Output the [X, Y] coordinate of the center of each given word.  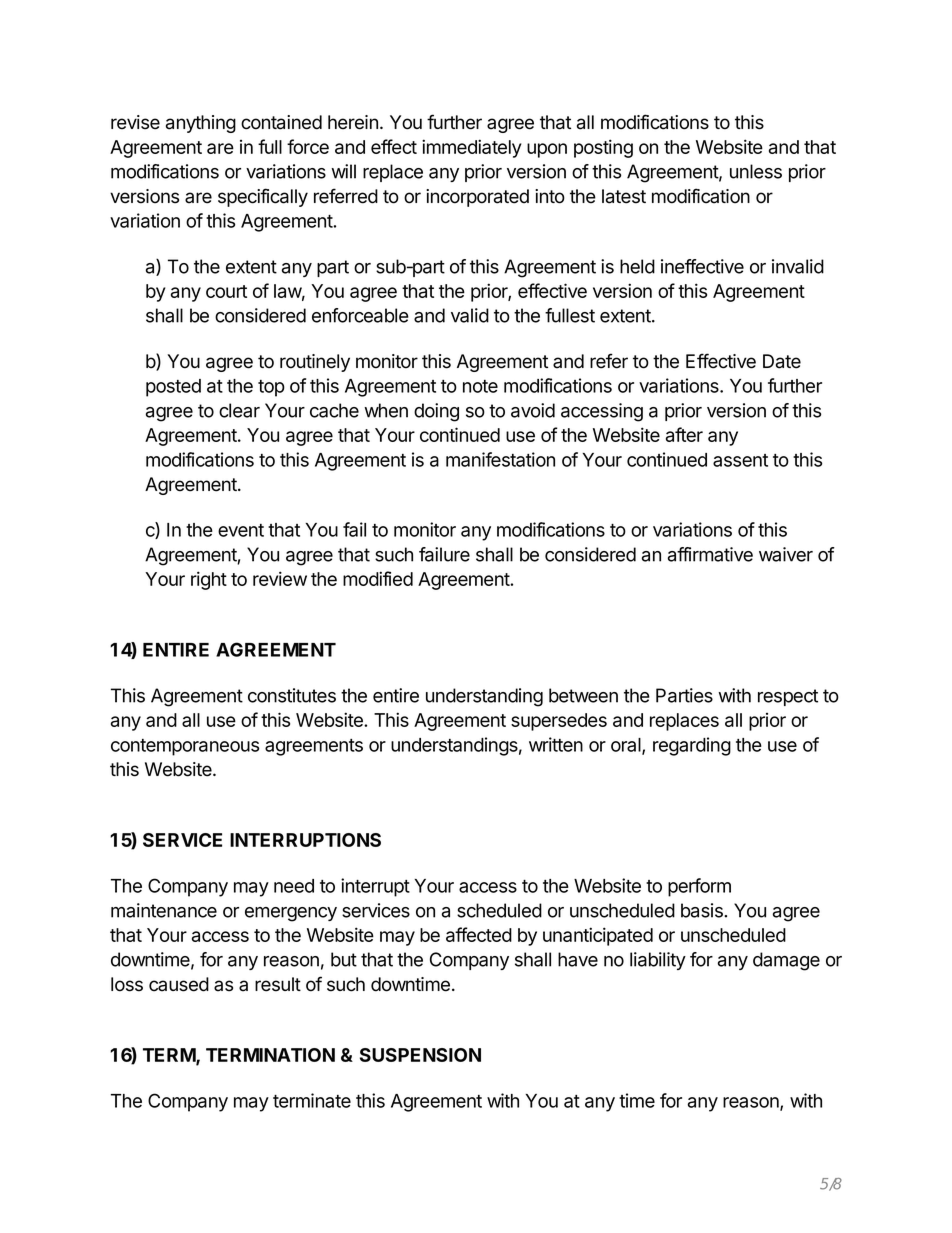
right [209, 580]
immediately [472, 148]
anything [201, 124]
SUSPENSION [420, 1055]
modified [378, 578]
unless [756, 171]
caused [179, 984]
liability [658, 961]
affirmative [710, 554]
